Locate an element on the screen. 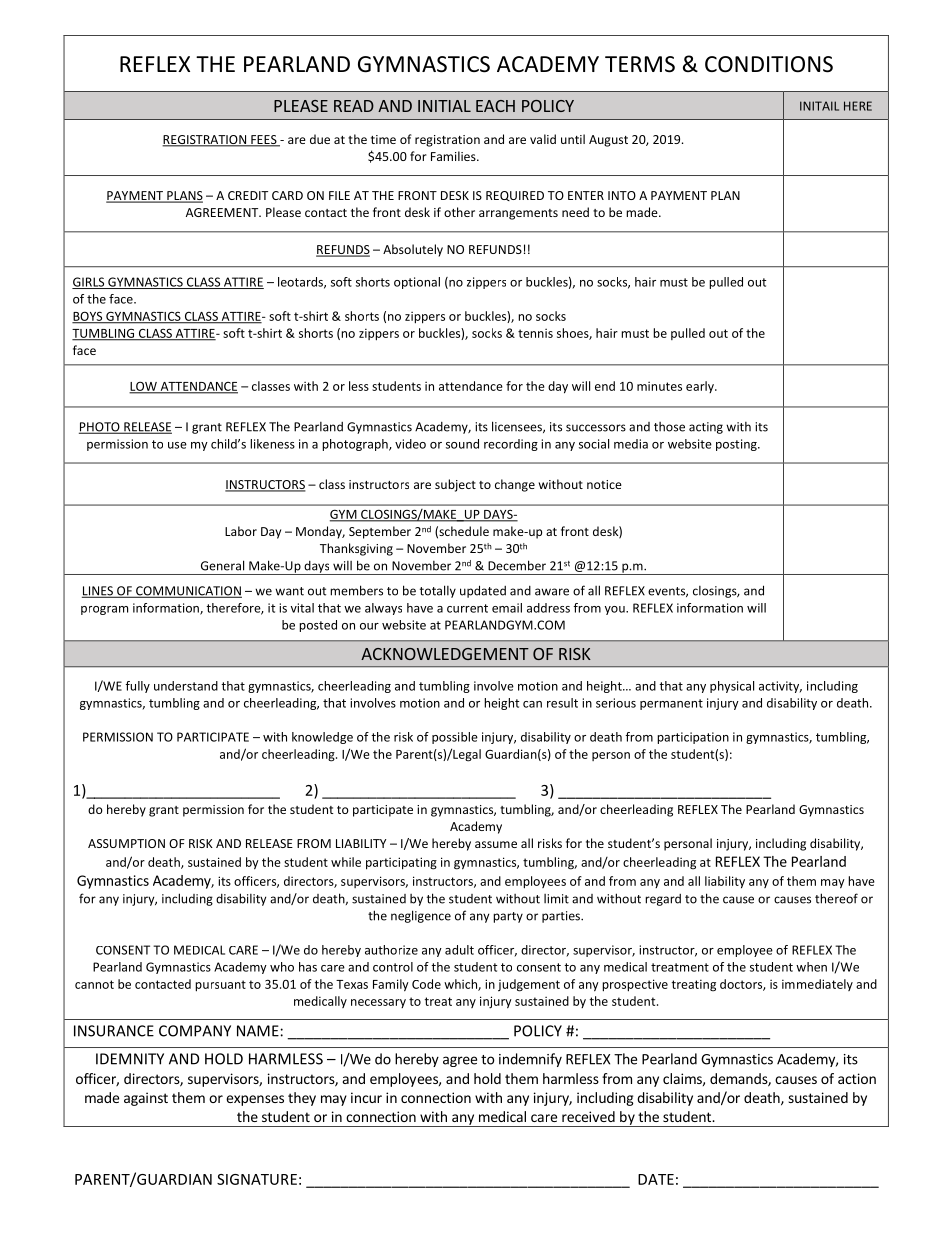 The width and height of the screenshot is (952, 1233). current is located at coordinates (467, 608).
